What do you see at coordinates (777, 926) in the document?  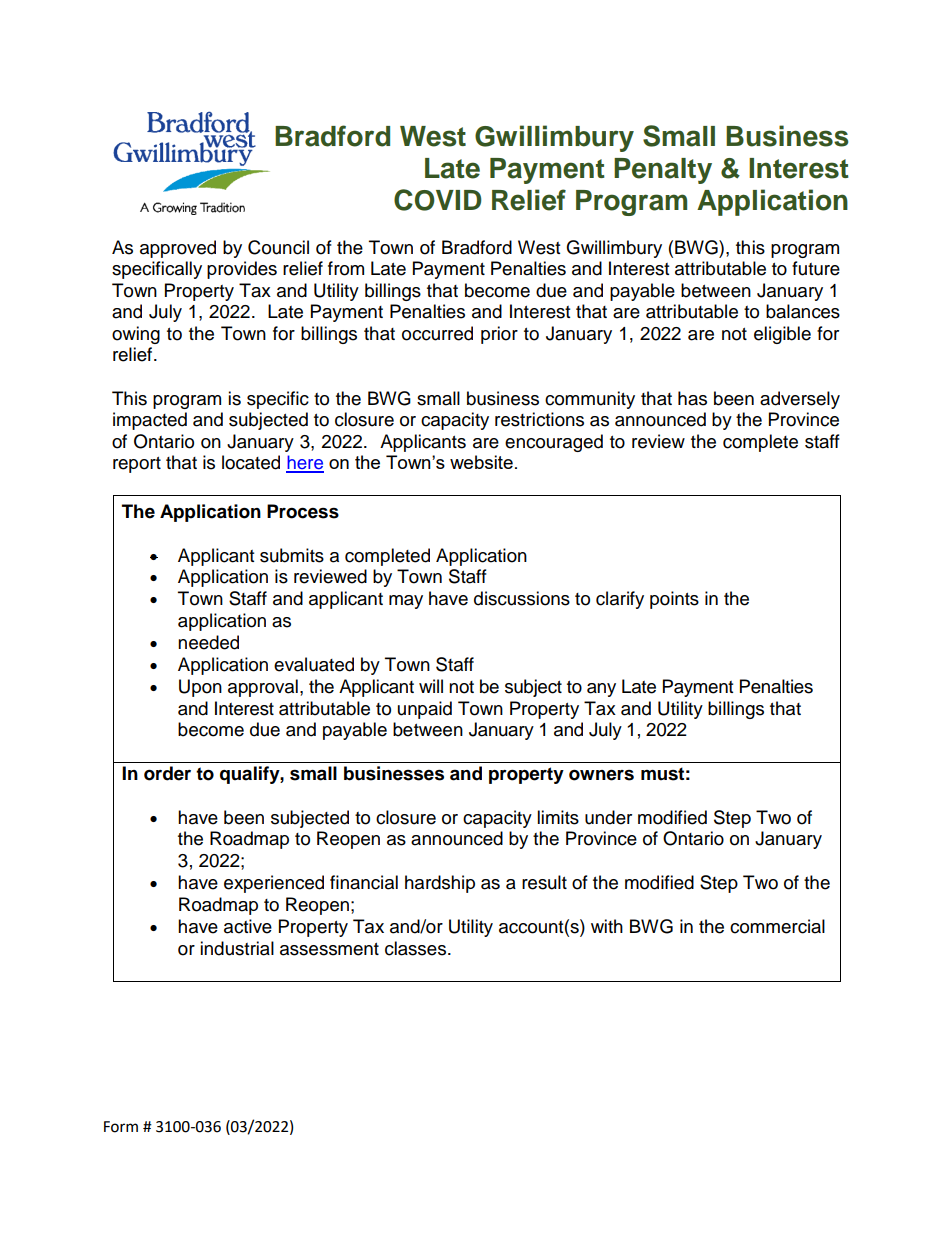 I see `commercial` at bounding box center [777, 926].
